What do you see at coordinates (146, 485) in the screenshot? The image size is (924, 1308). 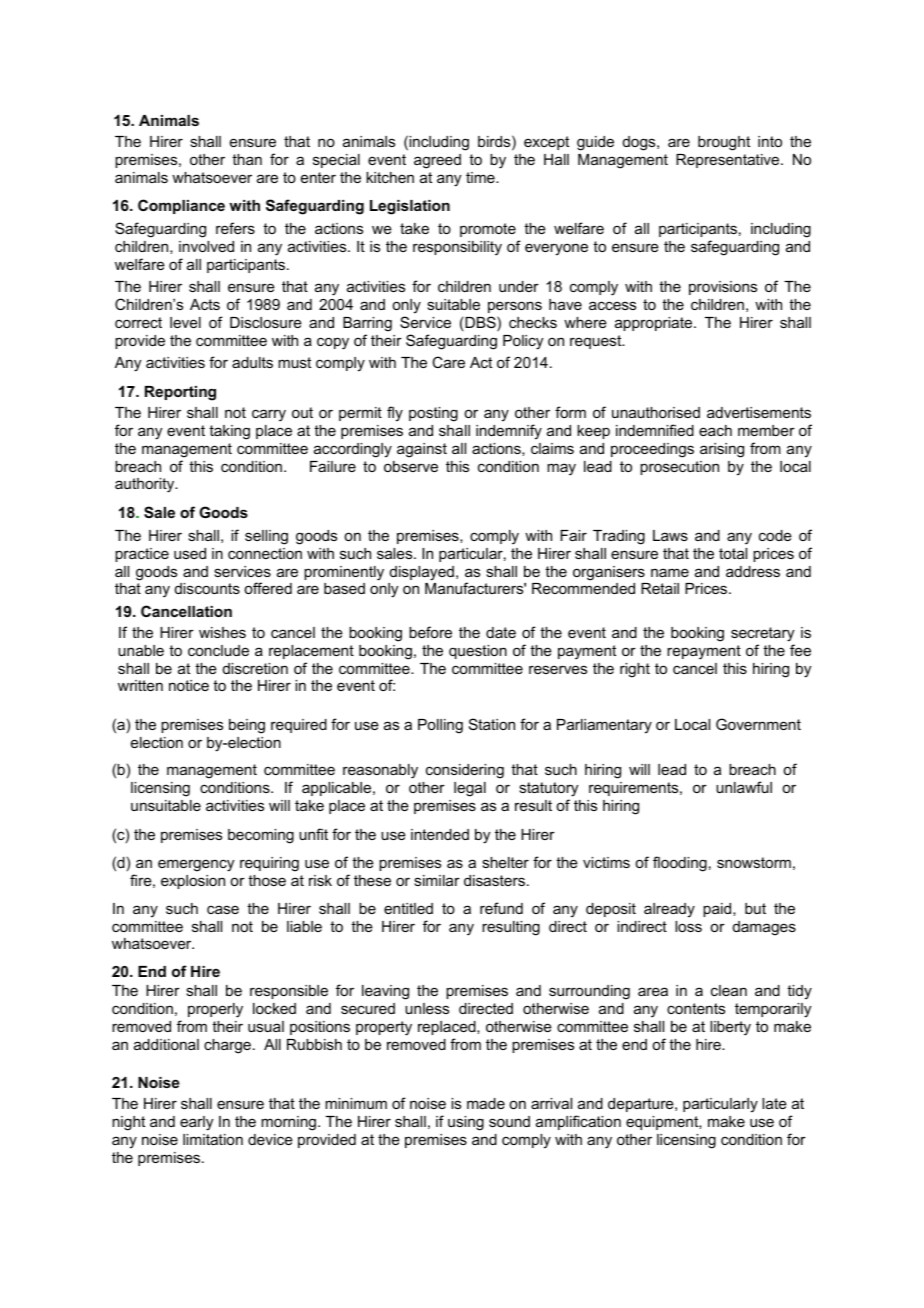 I see `authority` at bounding box center [146, 485].
